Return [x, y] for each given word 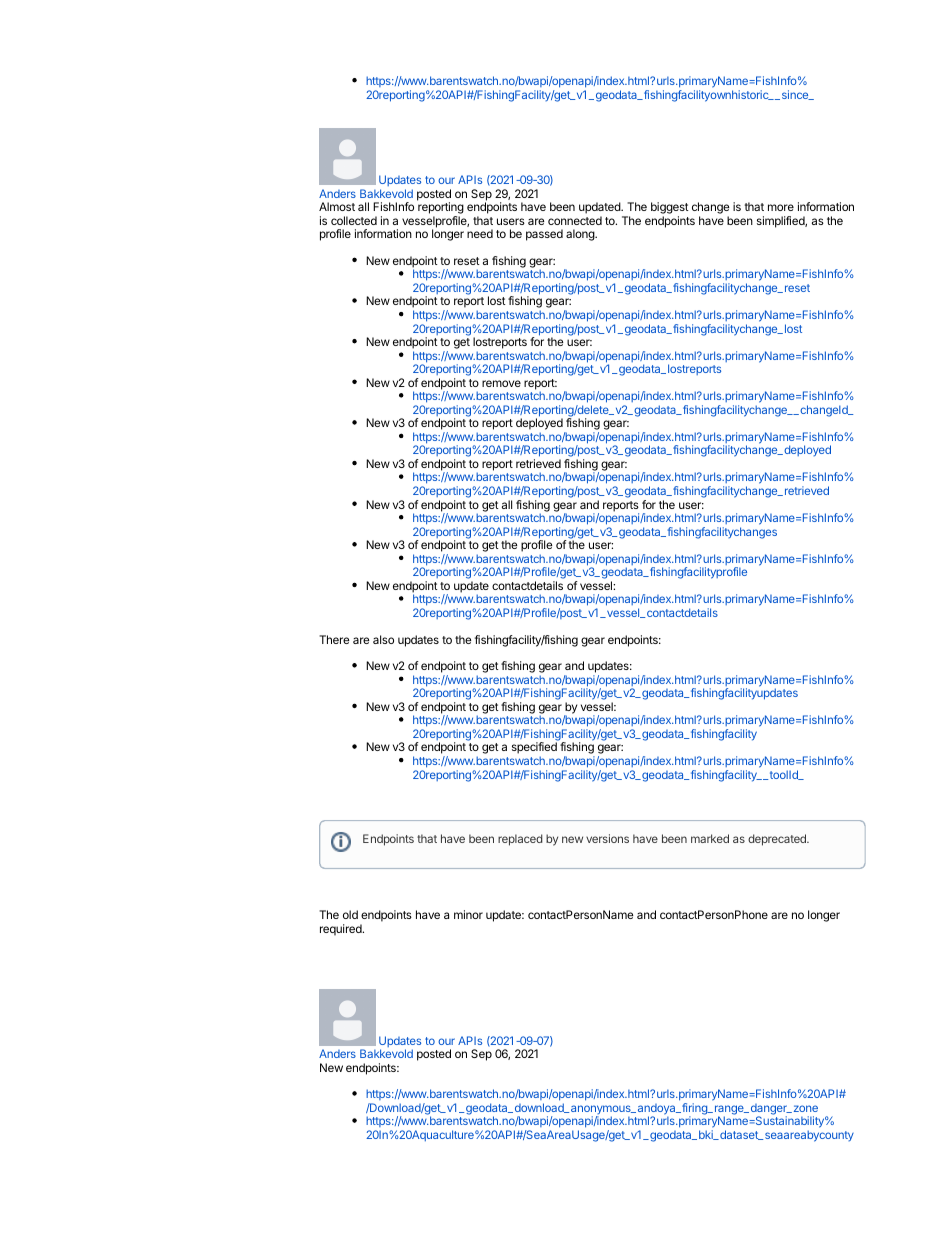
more [781, 207]
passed [544, 235]
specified [534, 749]
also [383, 639]
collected [354, 220]
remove [501, 383]
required [342, 930]
